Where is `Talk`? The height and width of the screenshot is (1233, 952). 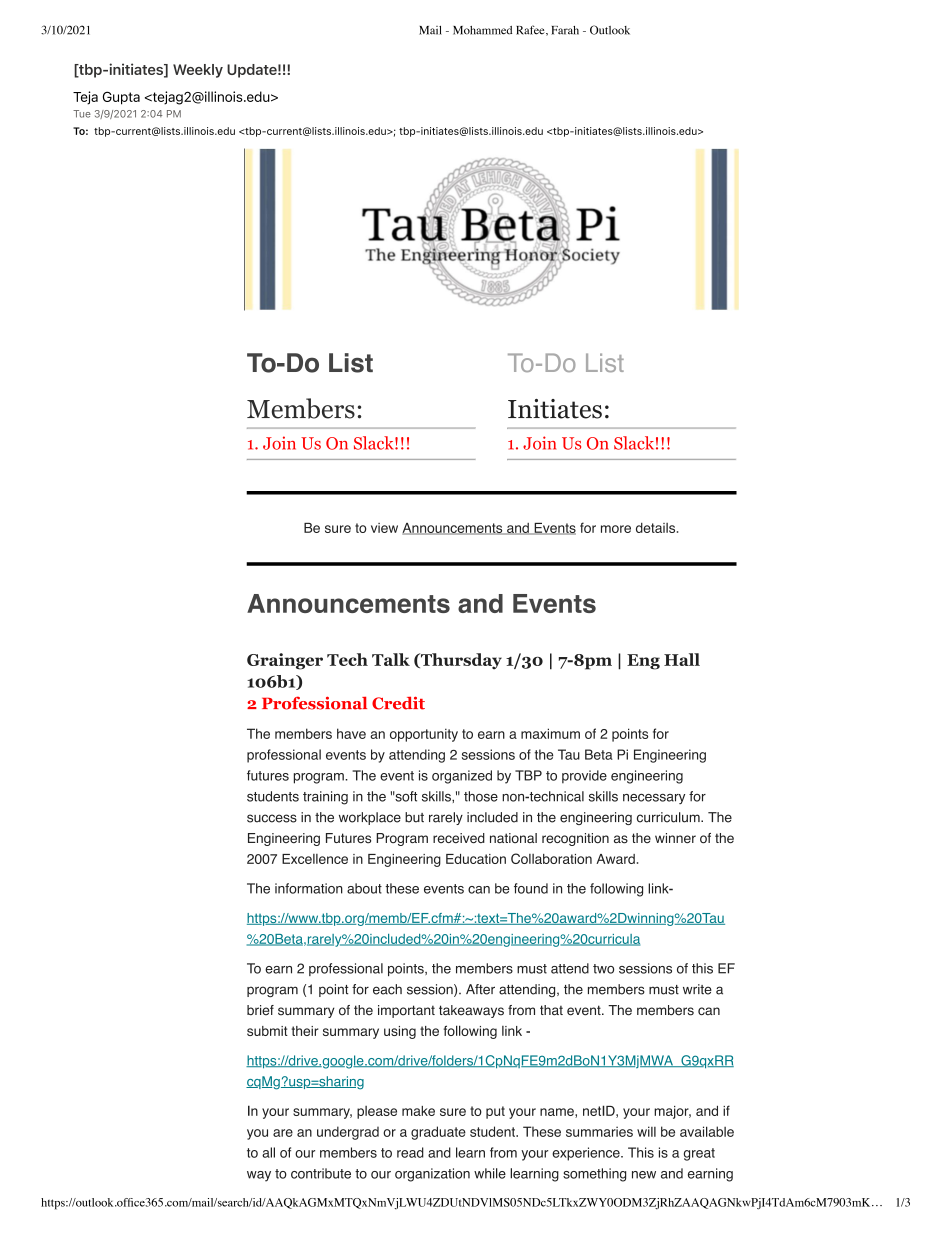 Talk is located at coordinates (391, 659).
